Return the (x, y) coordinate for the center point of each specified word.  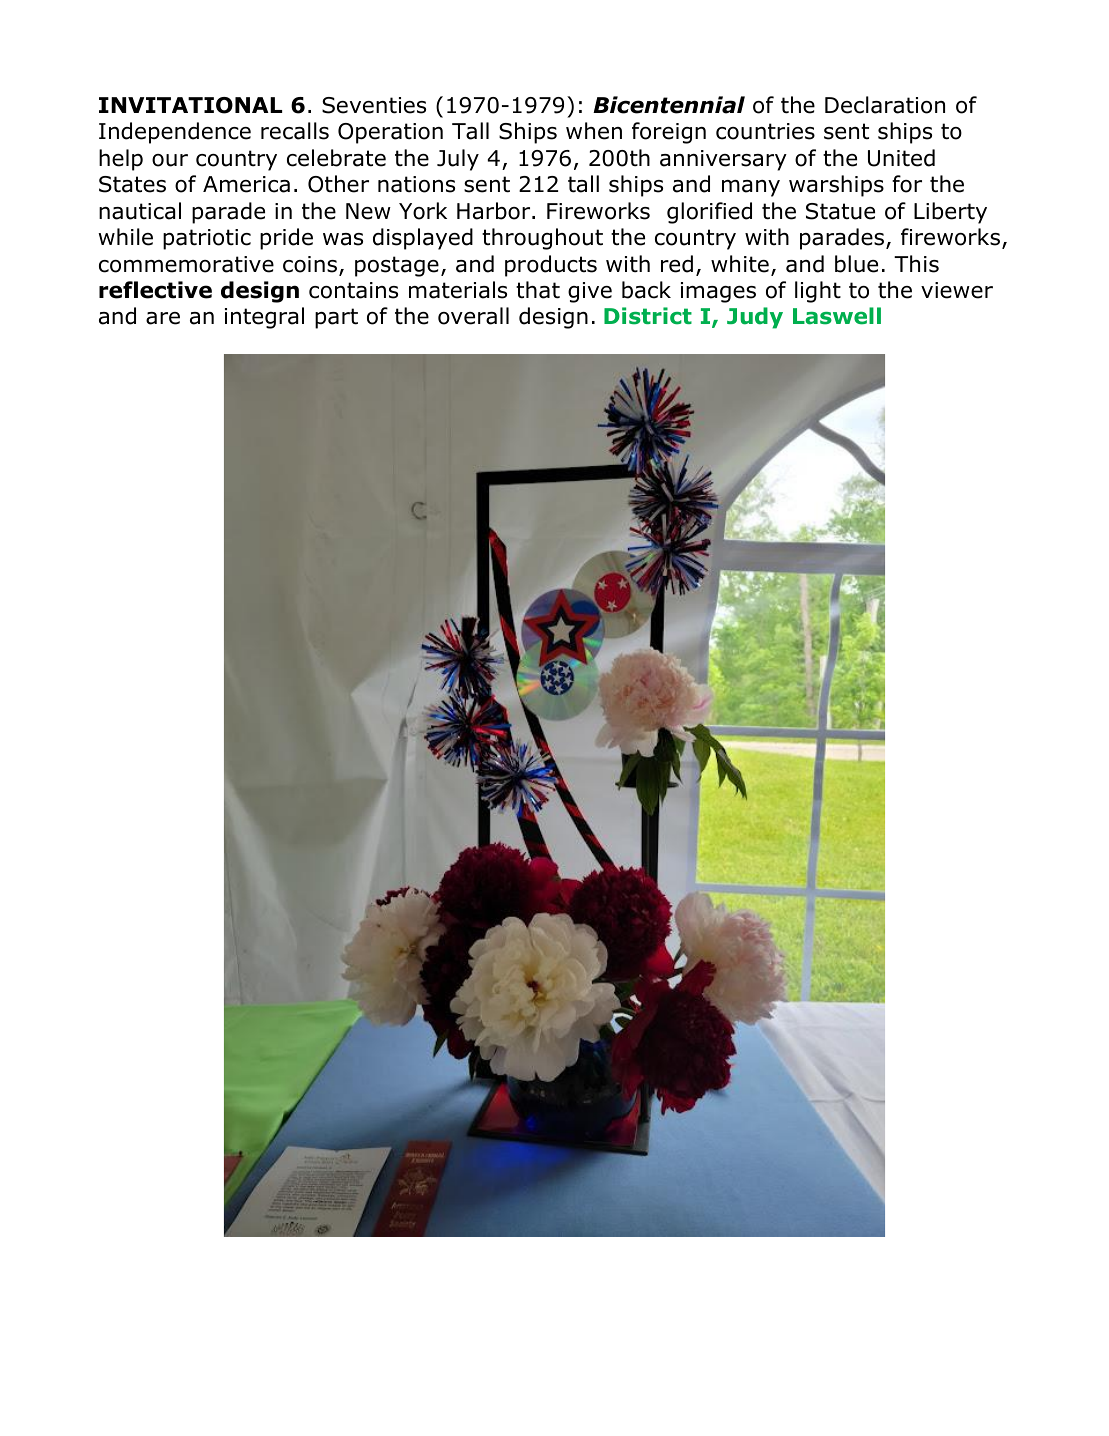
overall (473, 316)
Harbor (495, 211)
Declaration (885, 105)
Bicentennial (669, 105)
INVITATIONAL (190, 105)
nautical (140, 211)
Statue (840, 211)
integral (264, 318)
